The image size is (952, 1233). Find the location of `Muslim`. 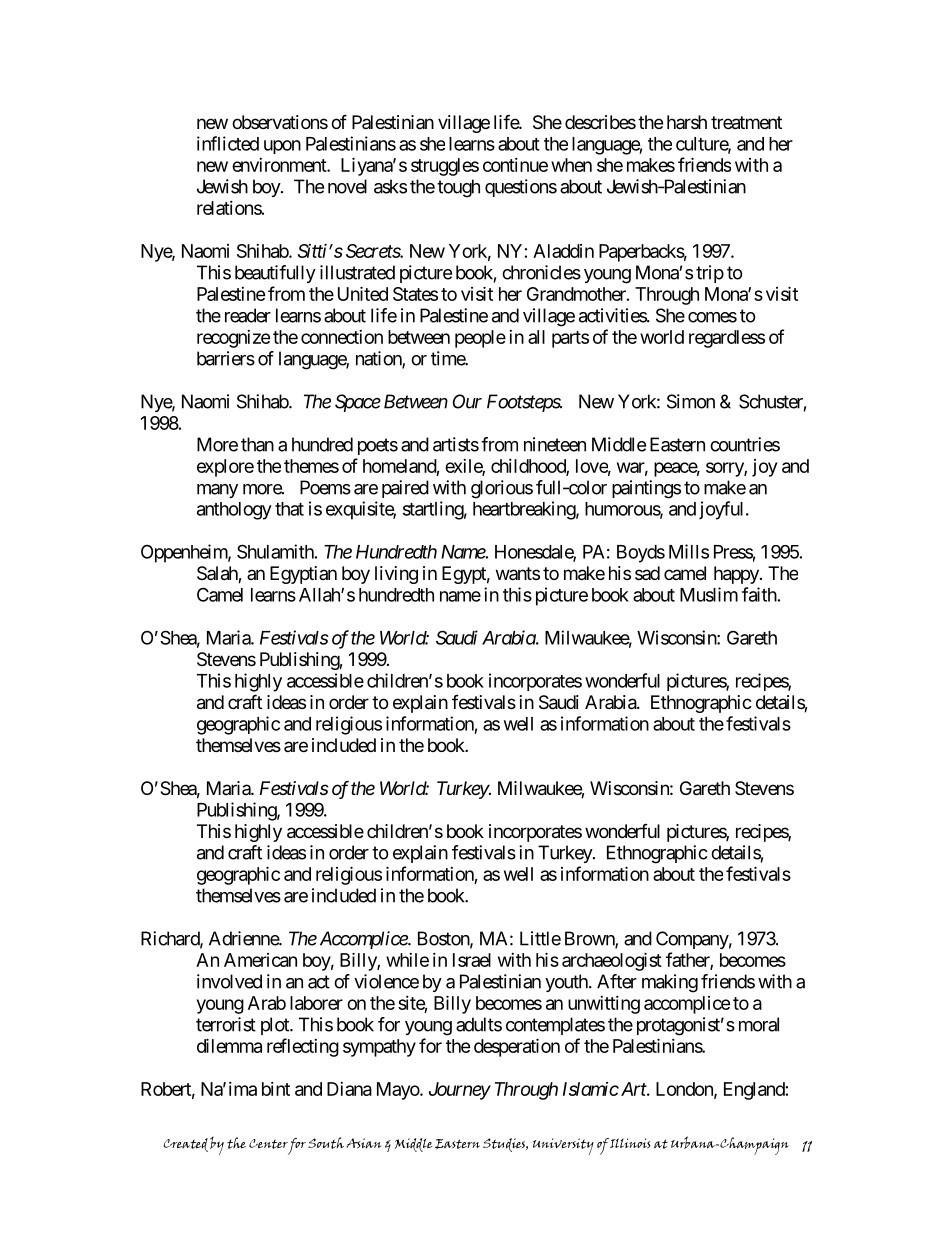

Muslim is located at coordinates (709, 594).
